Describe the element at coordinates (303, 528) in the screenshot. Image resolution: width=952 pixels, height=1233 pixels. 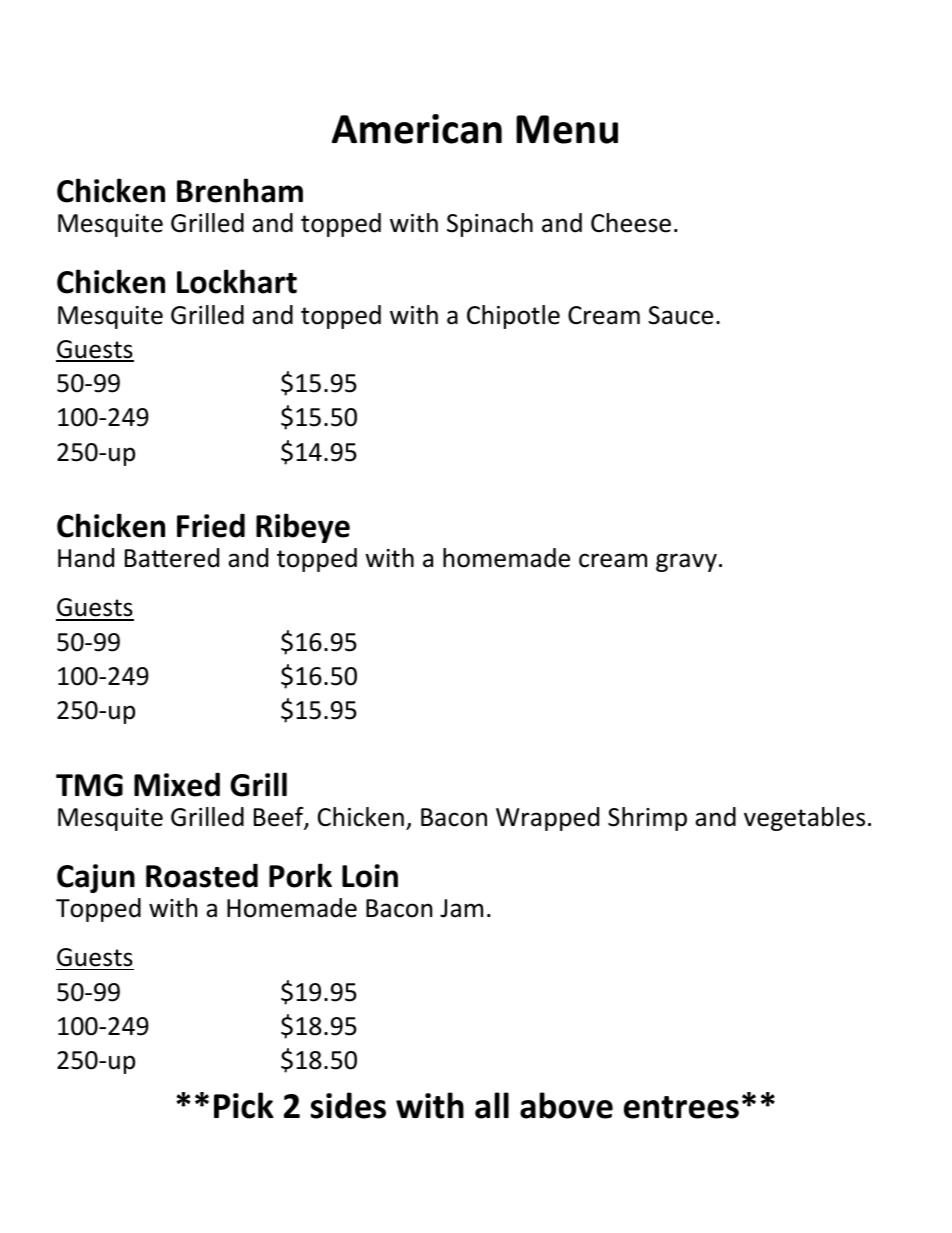
I see `Ribeye` at that location.
